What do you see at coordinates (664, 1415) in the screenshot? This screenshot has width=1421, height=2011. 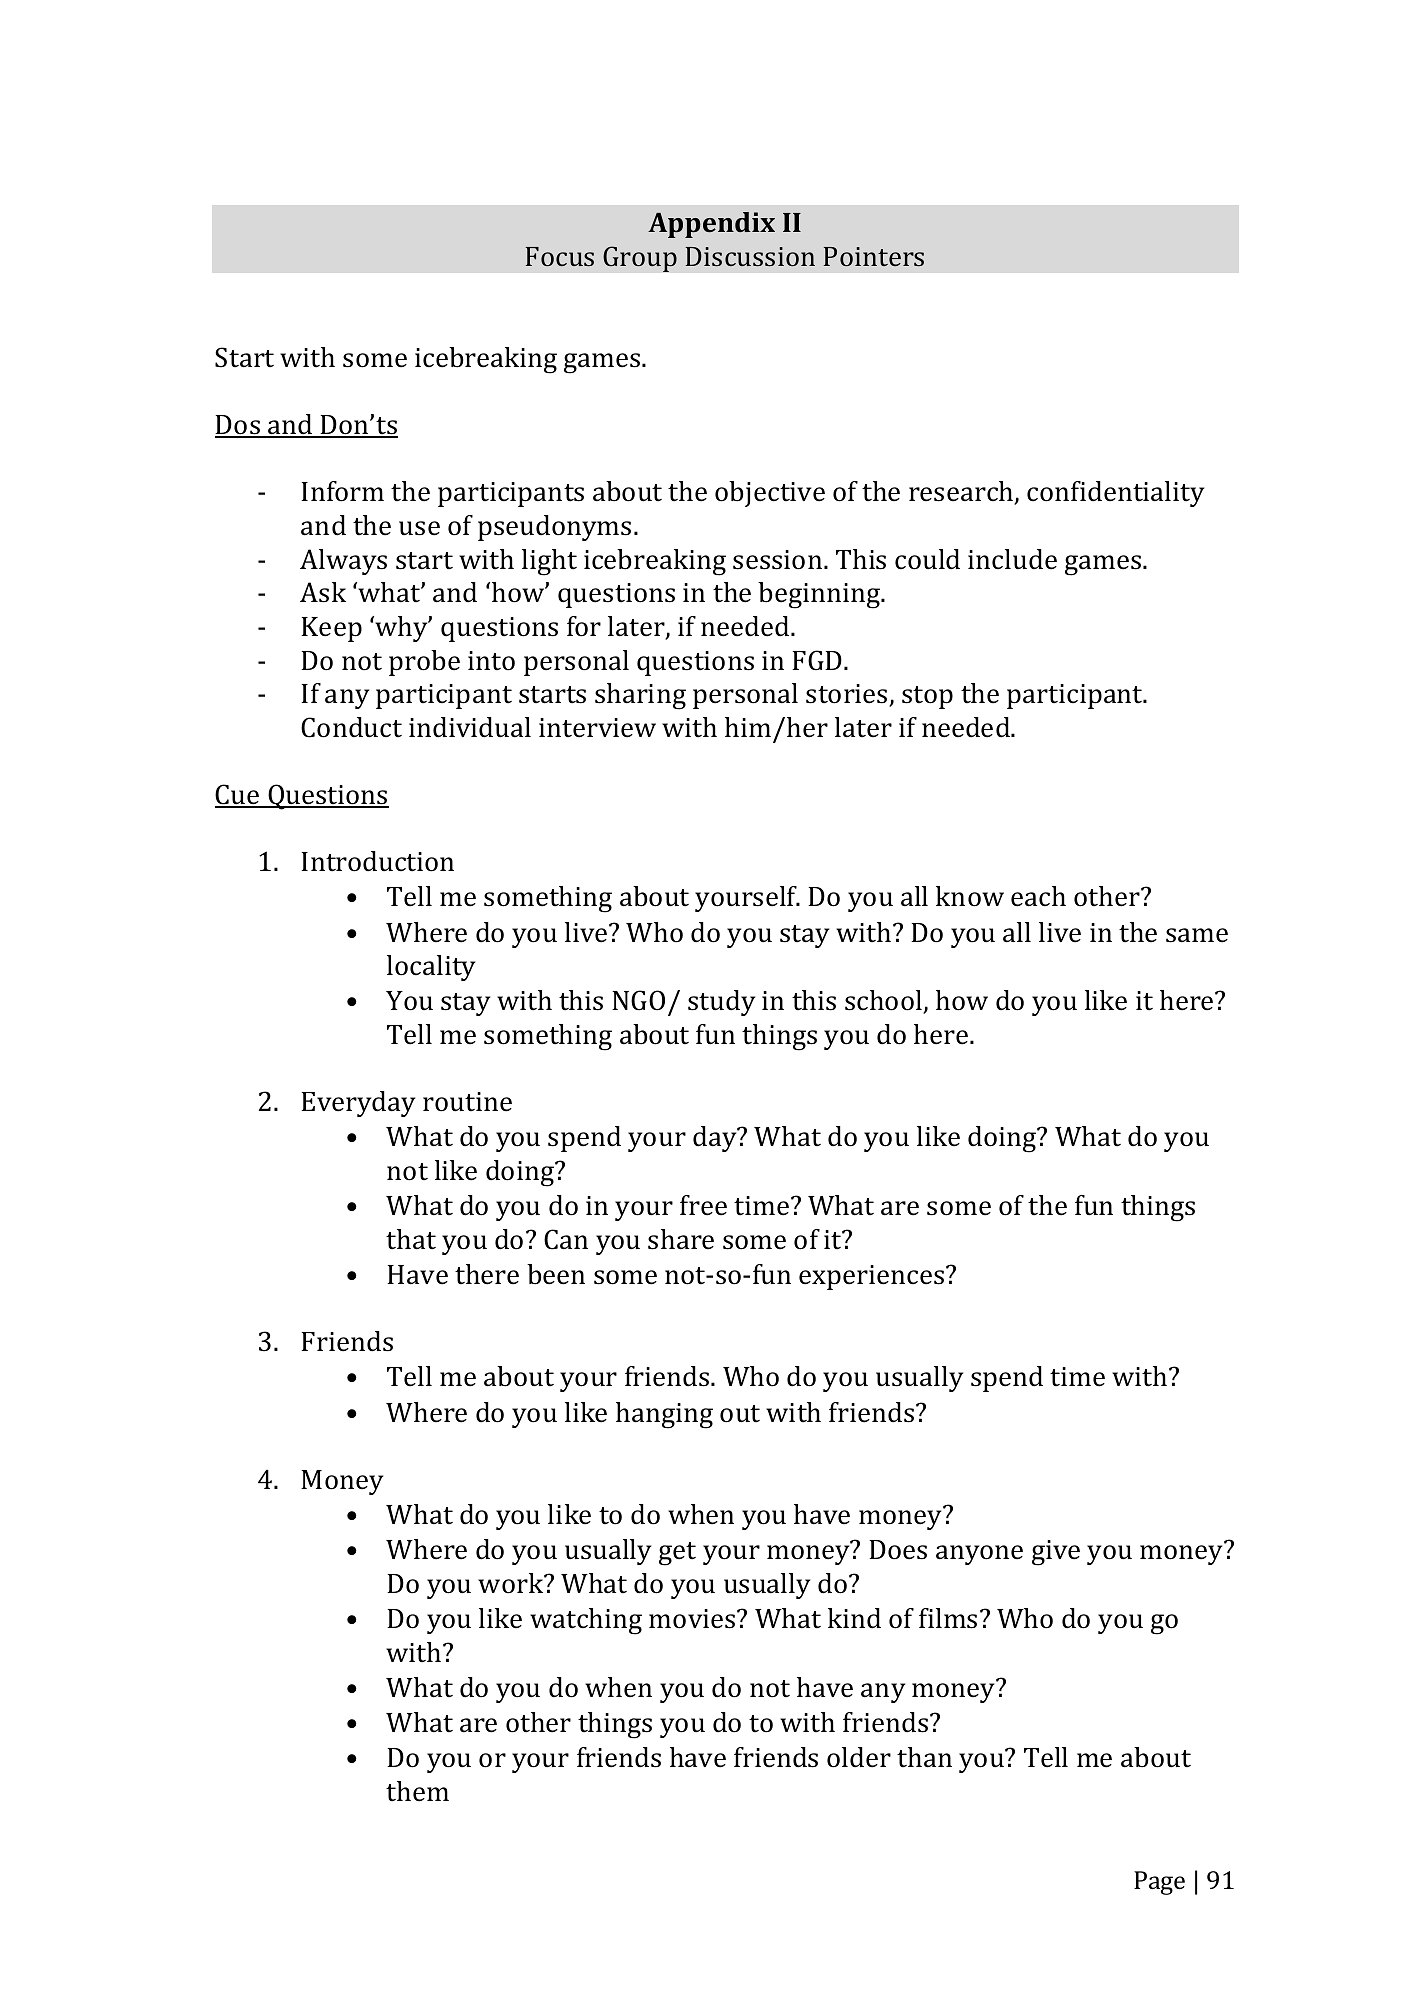 I see `hanging` at bounding box center [664, 1415].
